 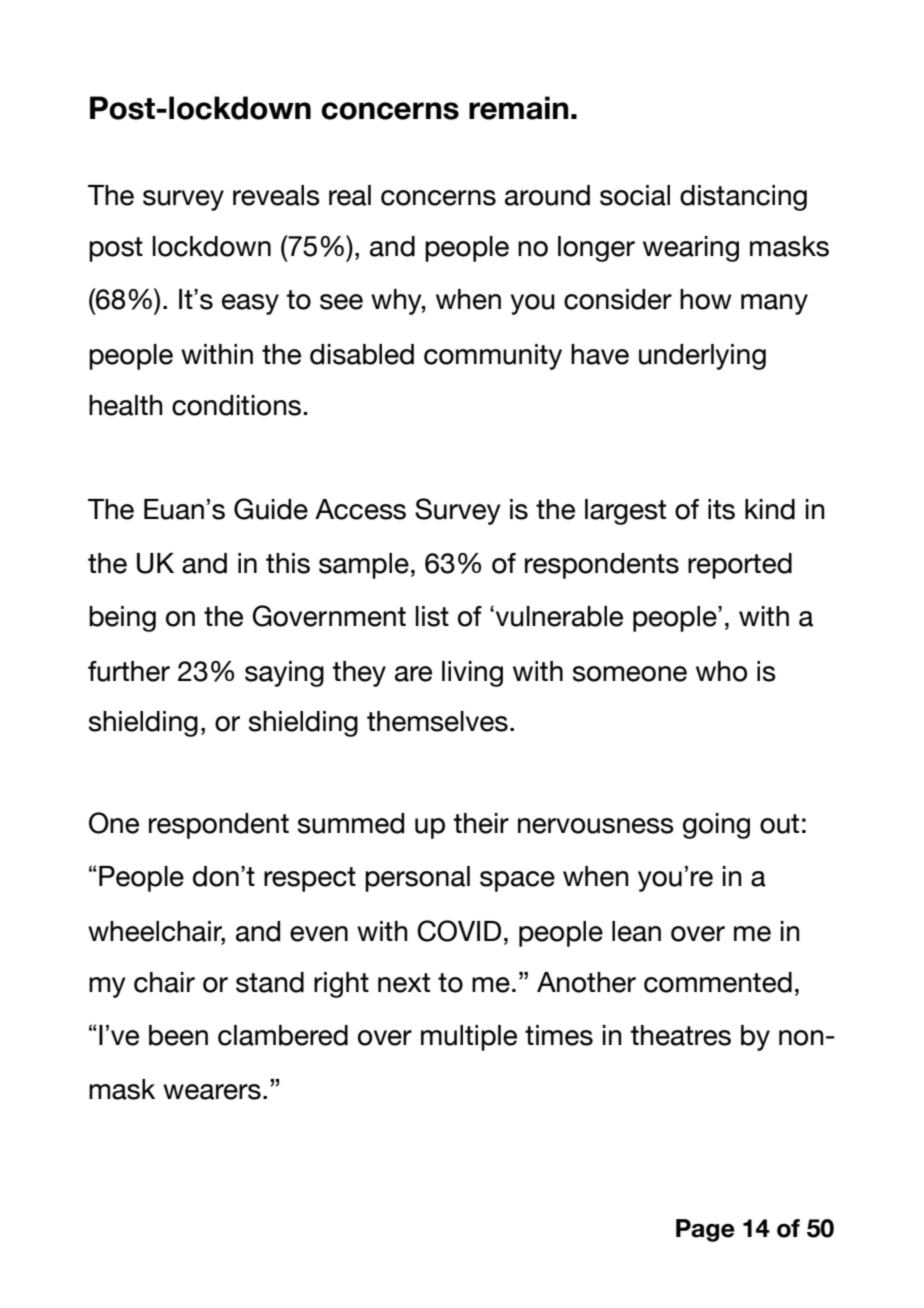 I want to click on reveals, so click(x=276, y=195).
